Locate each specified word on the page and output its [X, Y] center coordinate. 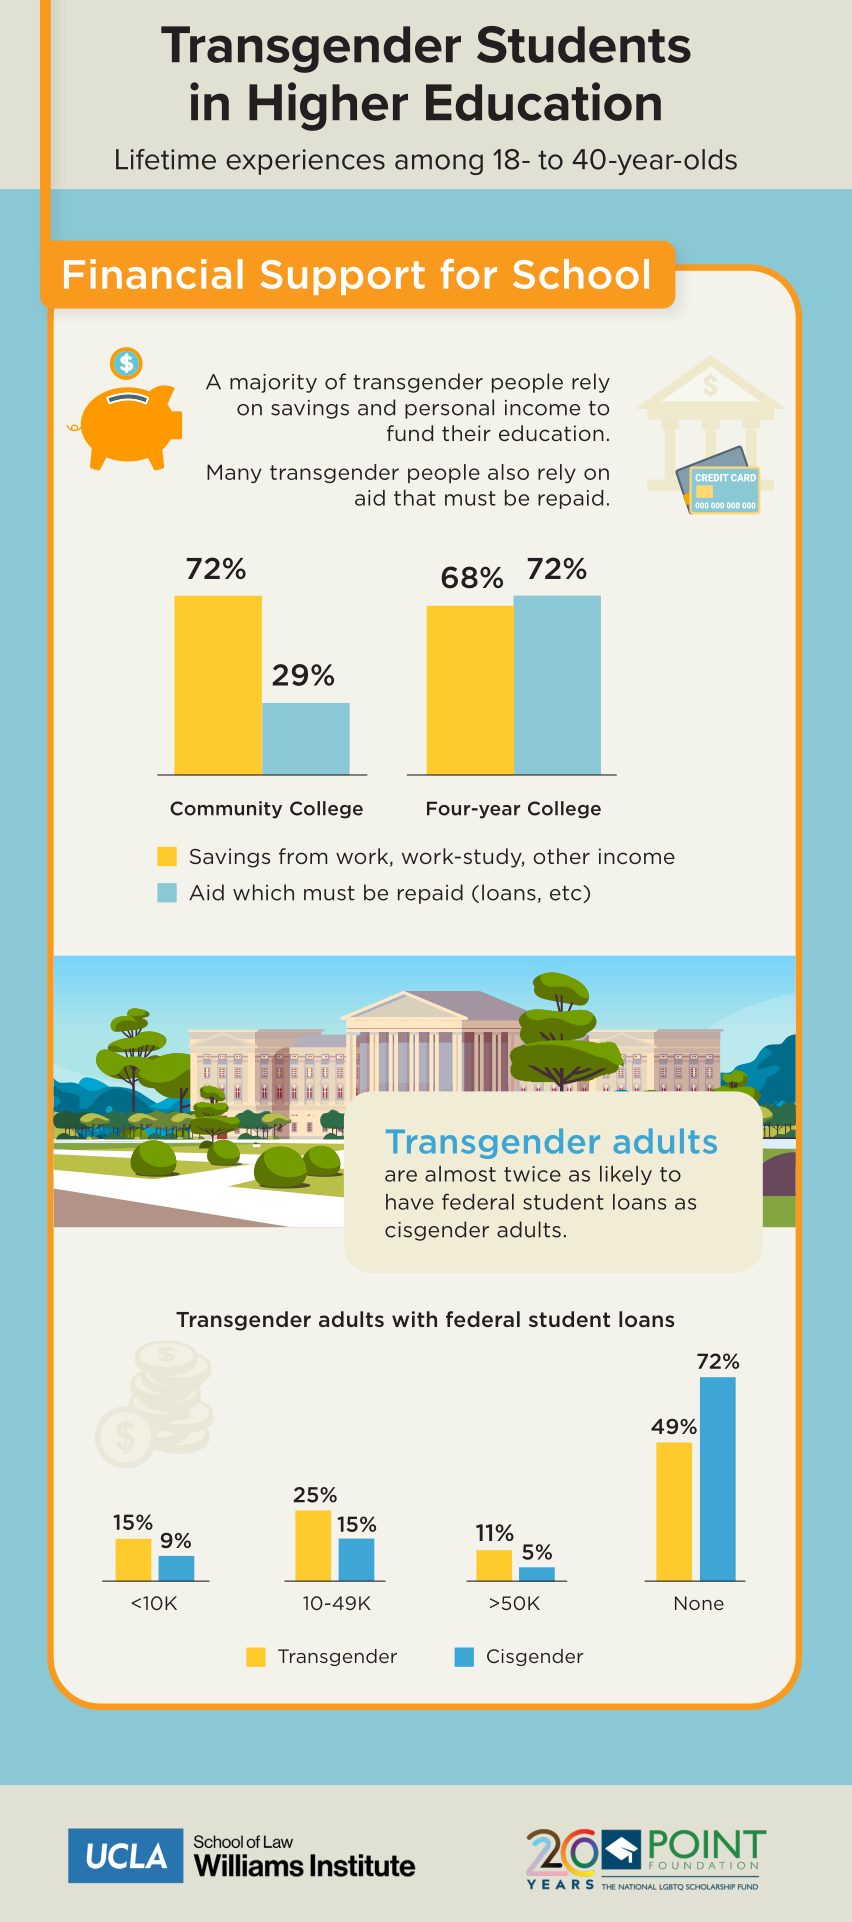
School [581, 274]
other [561, 856]
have [410, 1202]
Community [226, 810]
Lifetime [166, 159]
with [414, 1319]
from [303, 856]
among [439, 164]
